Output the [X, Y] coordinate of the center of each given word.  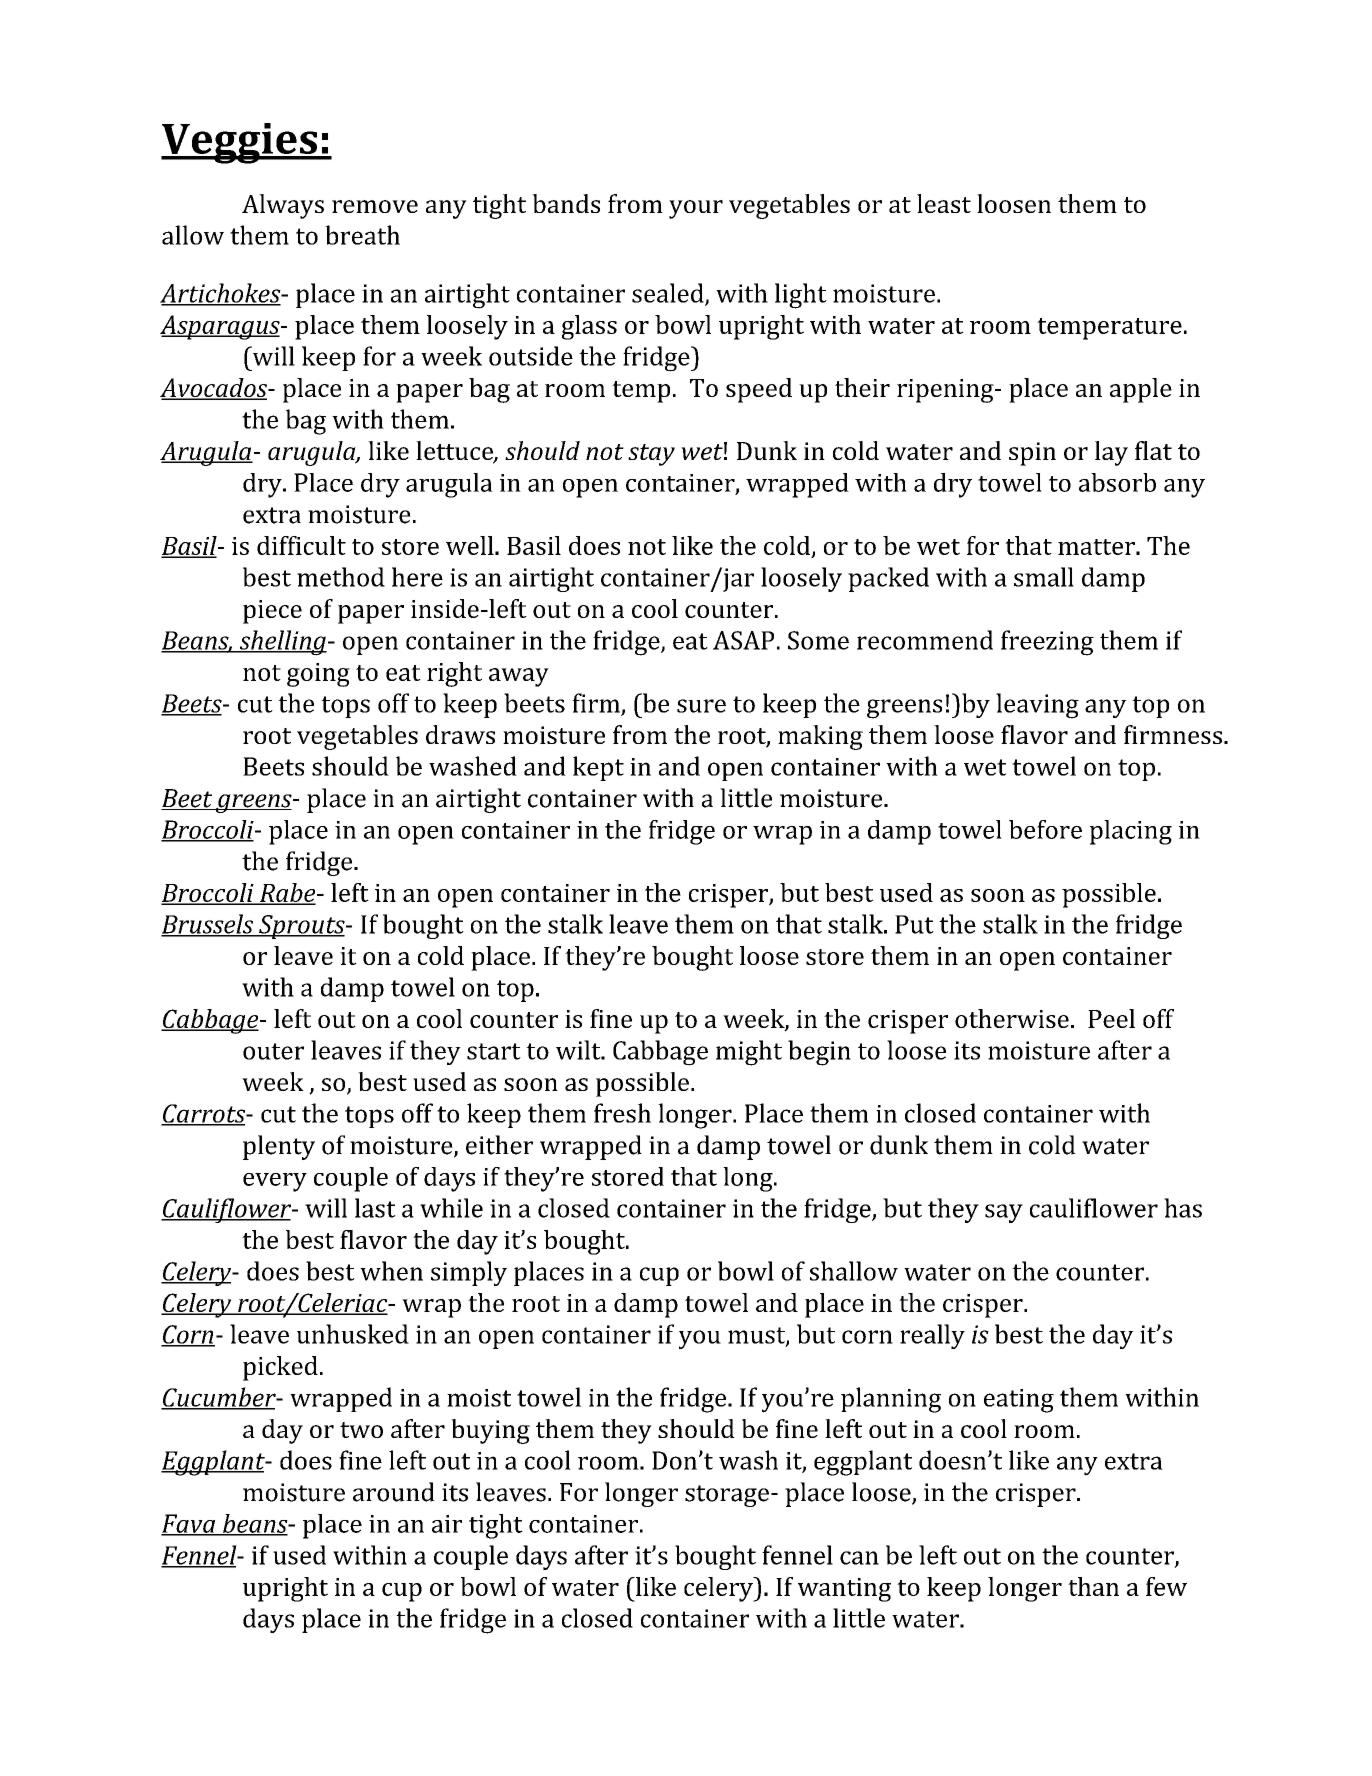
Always [283, 206]
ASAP [743, 640]
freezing [1047, 643]
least [944, 203]
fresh [622, 1113]
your [696, 209]
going [318, 675]
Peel [1111, 1018]
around [394, 1492]
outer [273, 1051]
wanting [844, 1590]
